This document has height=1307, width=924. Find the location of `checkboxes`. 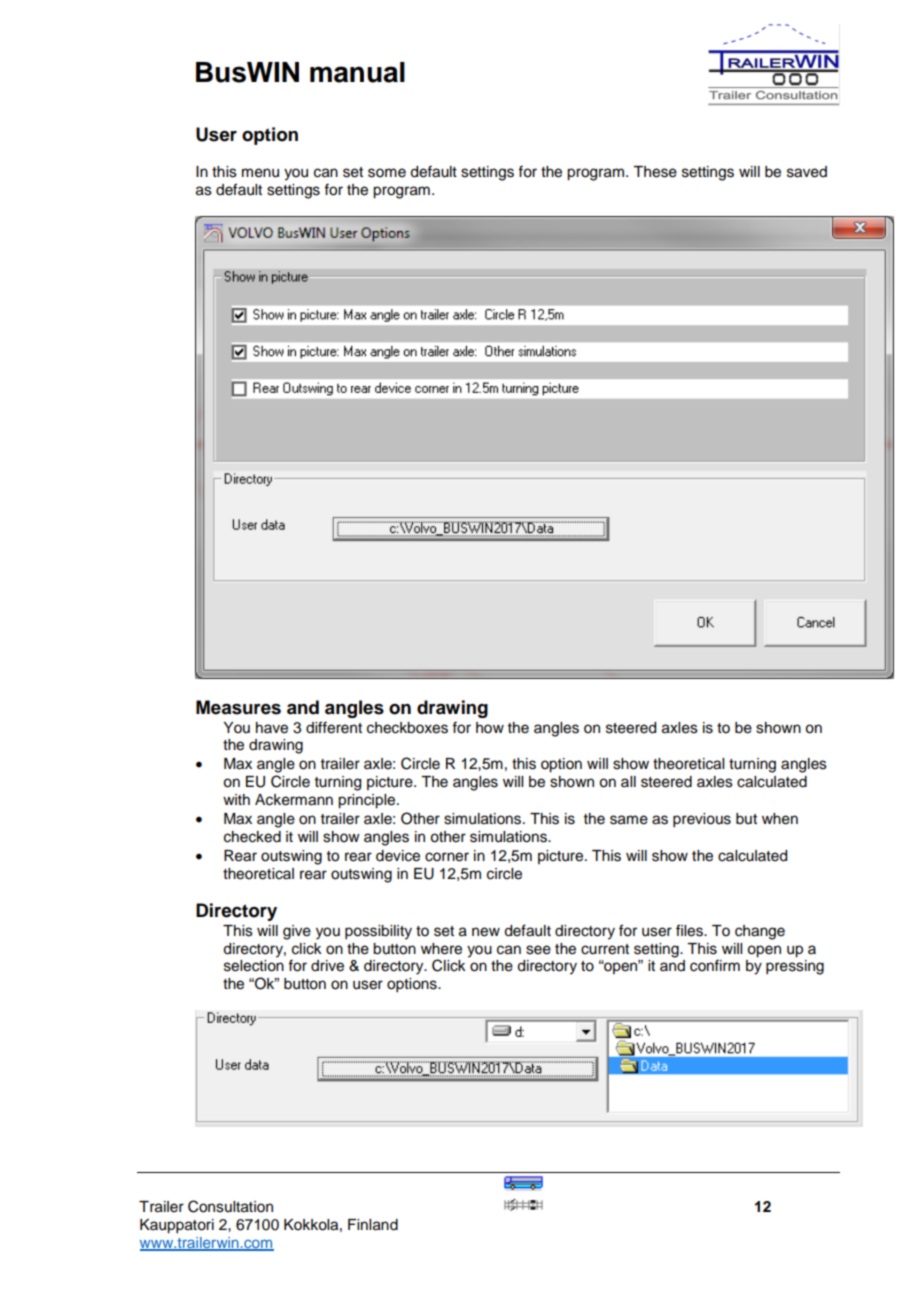

checkboxes is located at coordinates (407, 728).
